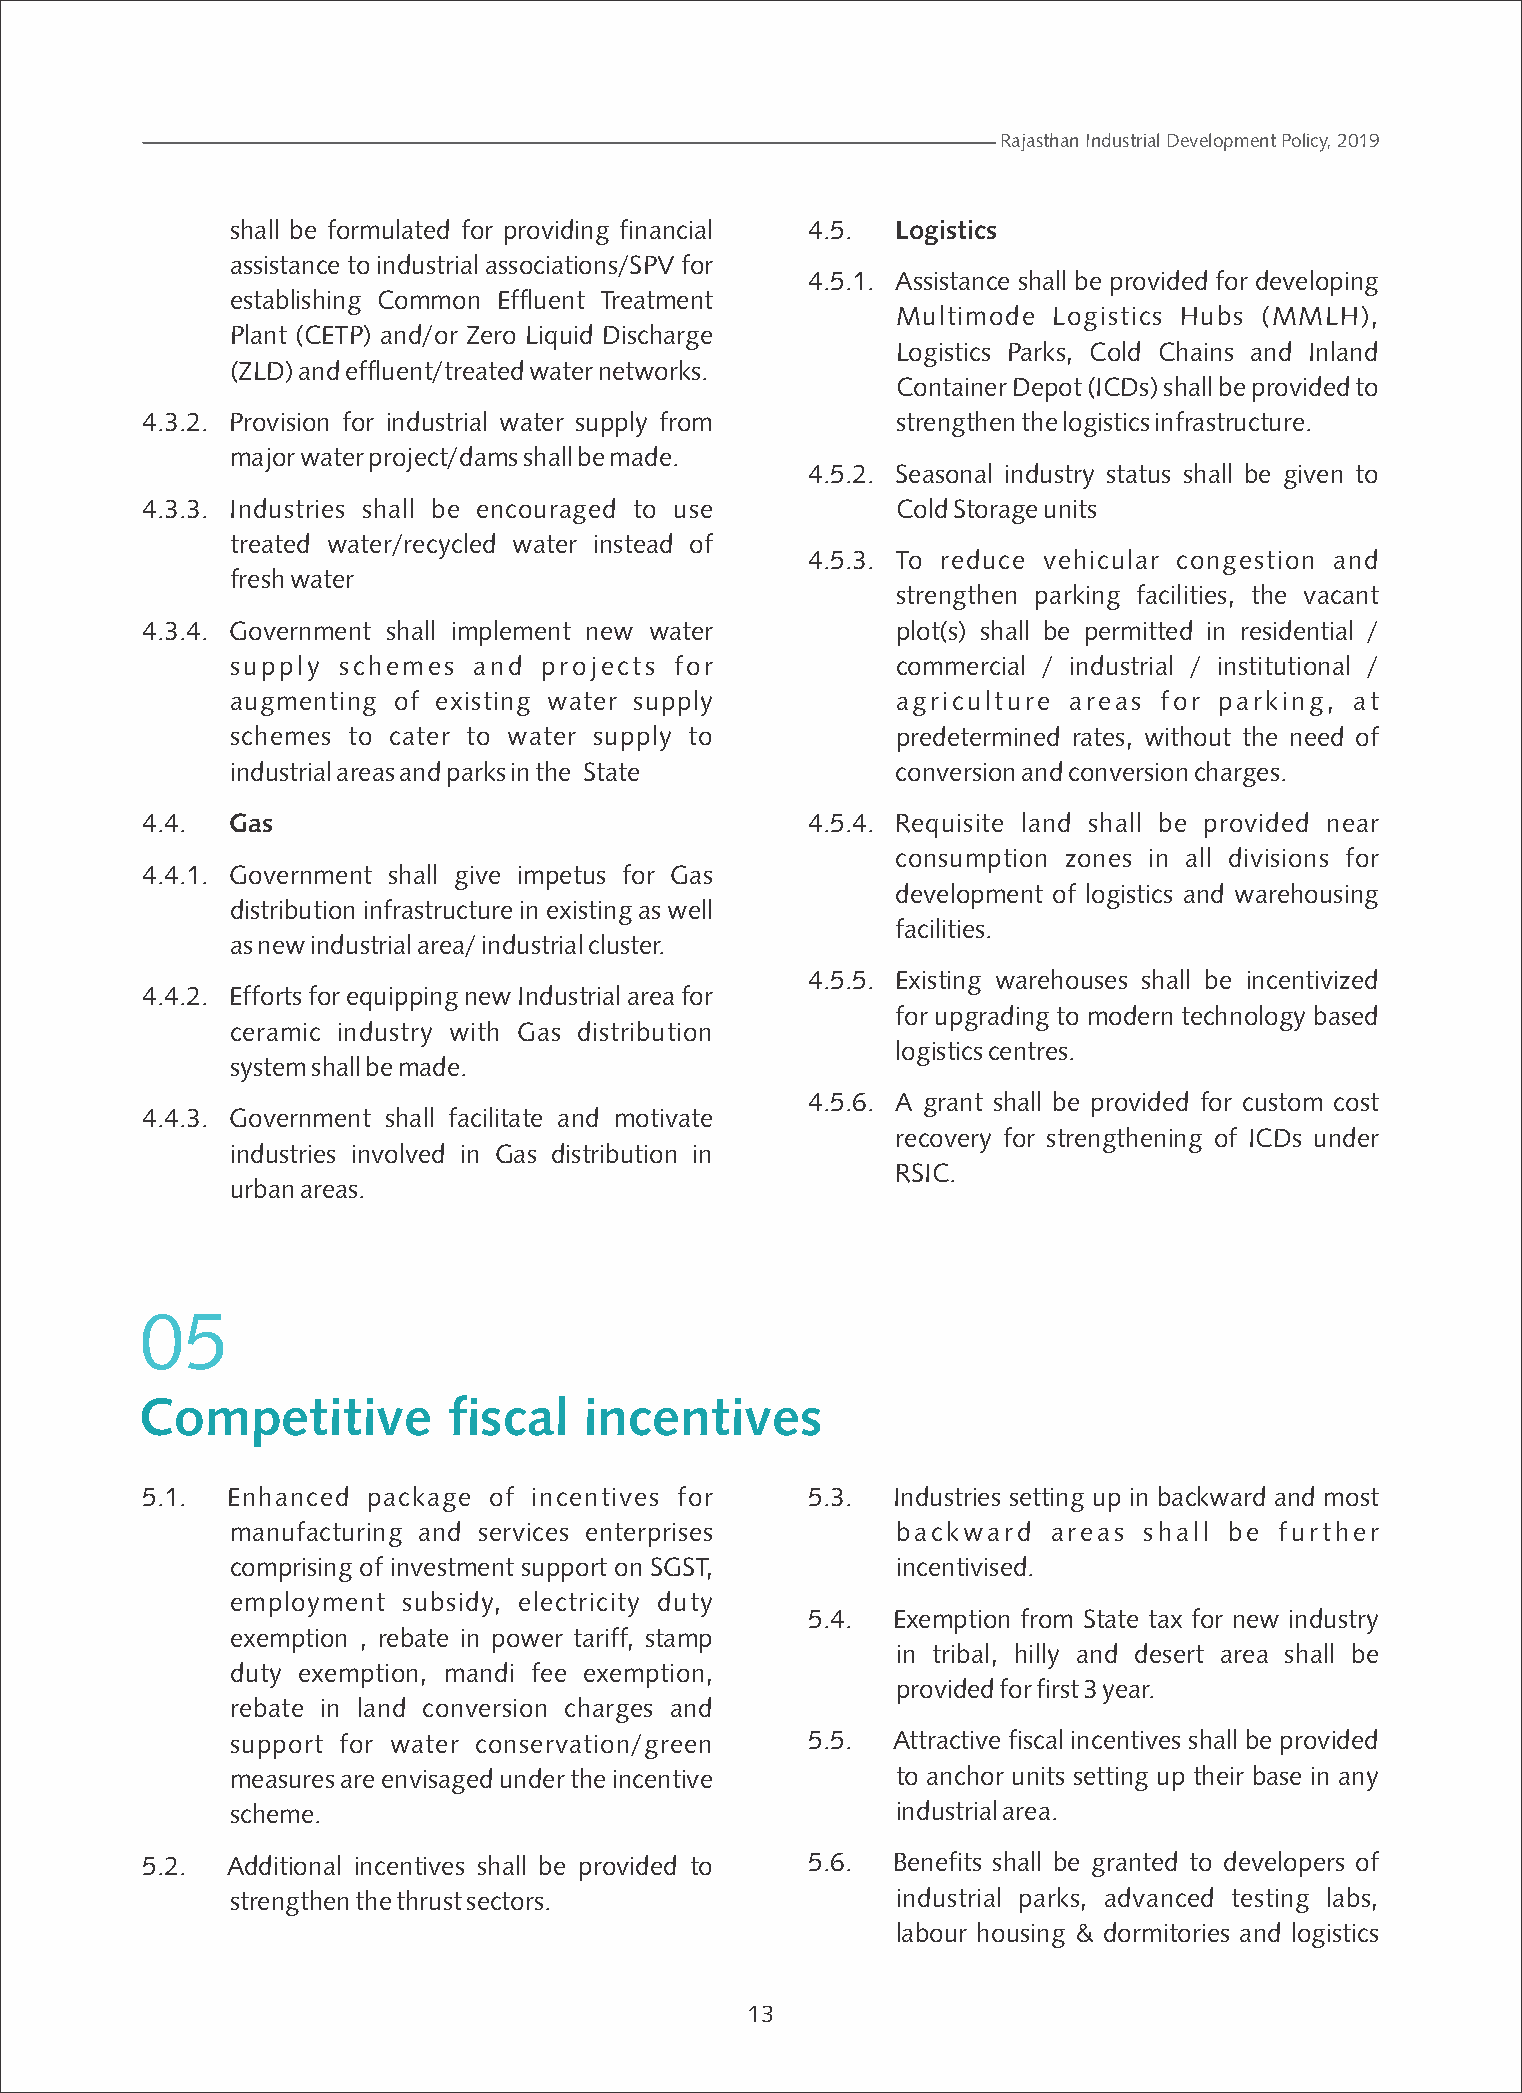 The image size is (1522, 2093). What do you see at coordinates (938, 1861) in the page?
I see `Benefits` at bounding box center [938, 1861].
